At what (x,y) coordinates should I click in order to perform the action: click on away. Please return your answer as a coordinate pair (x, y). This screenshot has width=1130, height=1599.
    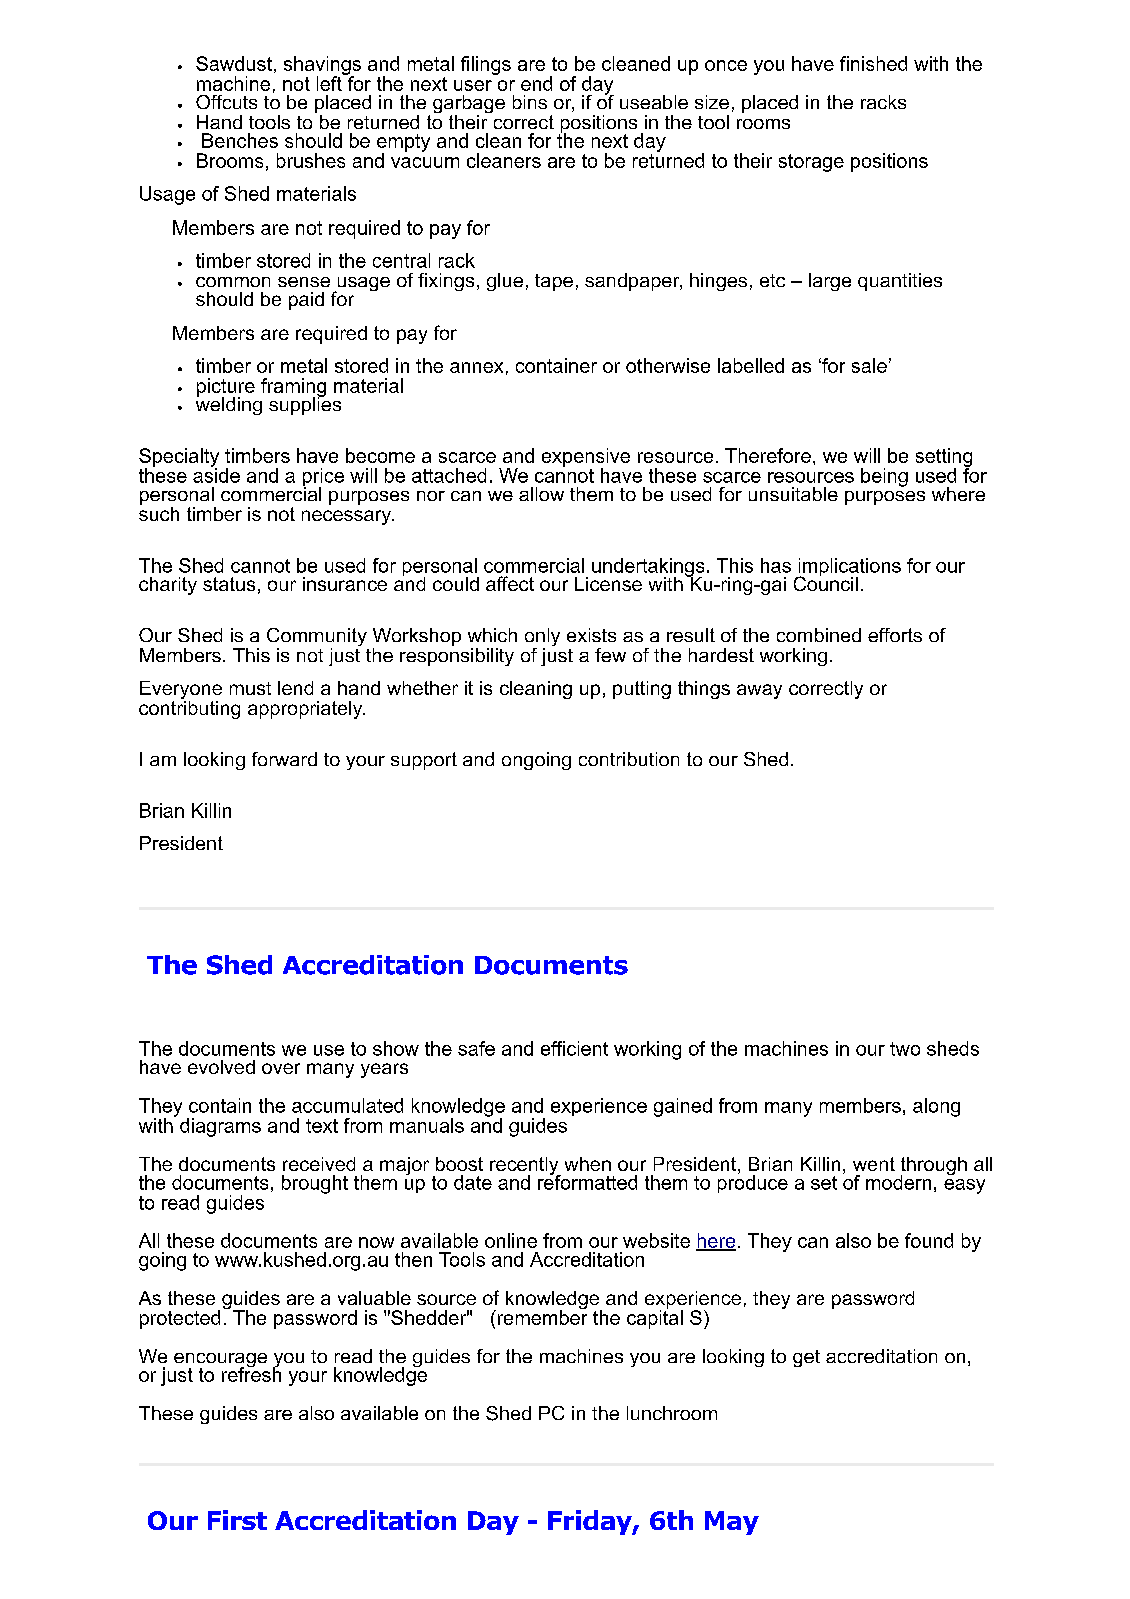
    Looking at the image, I should click on (759, 691).
